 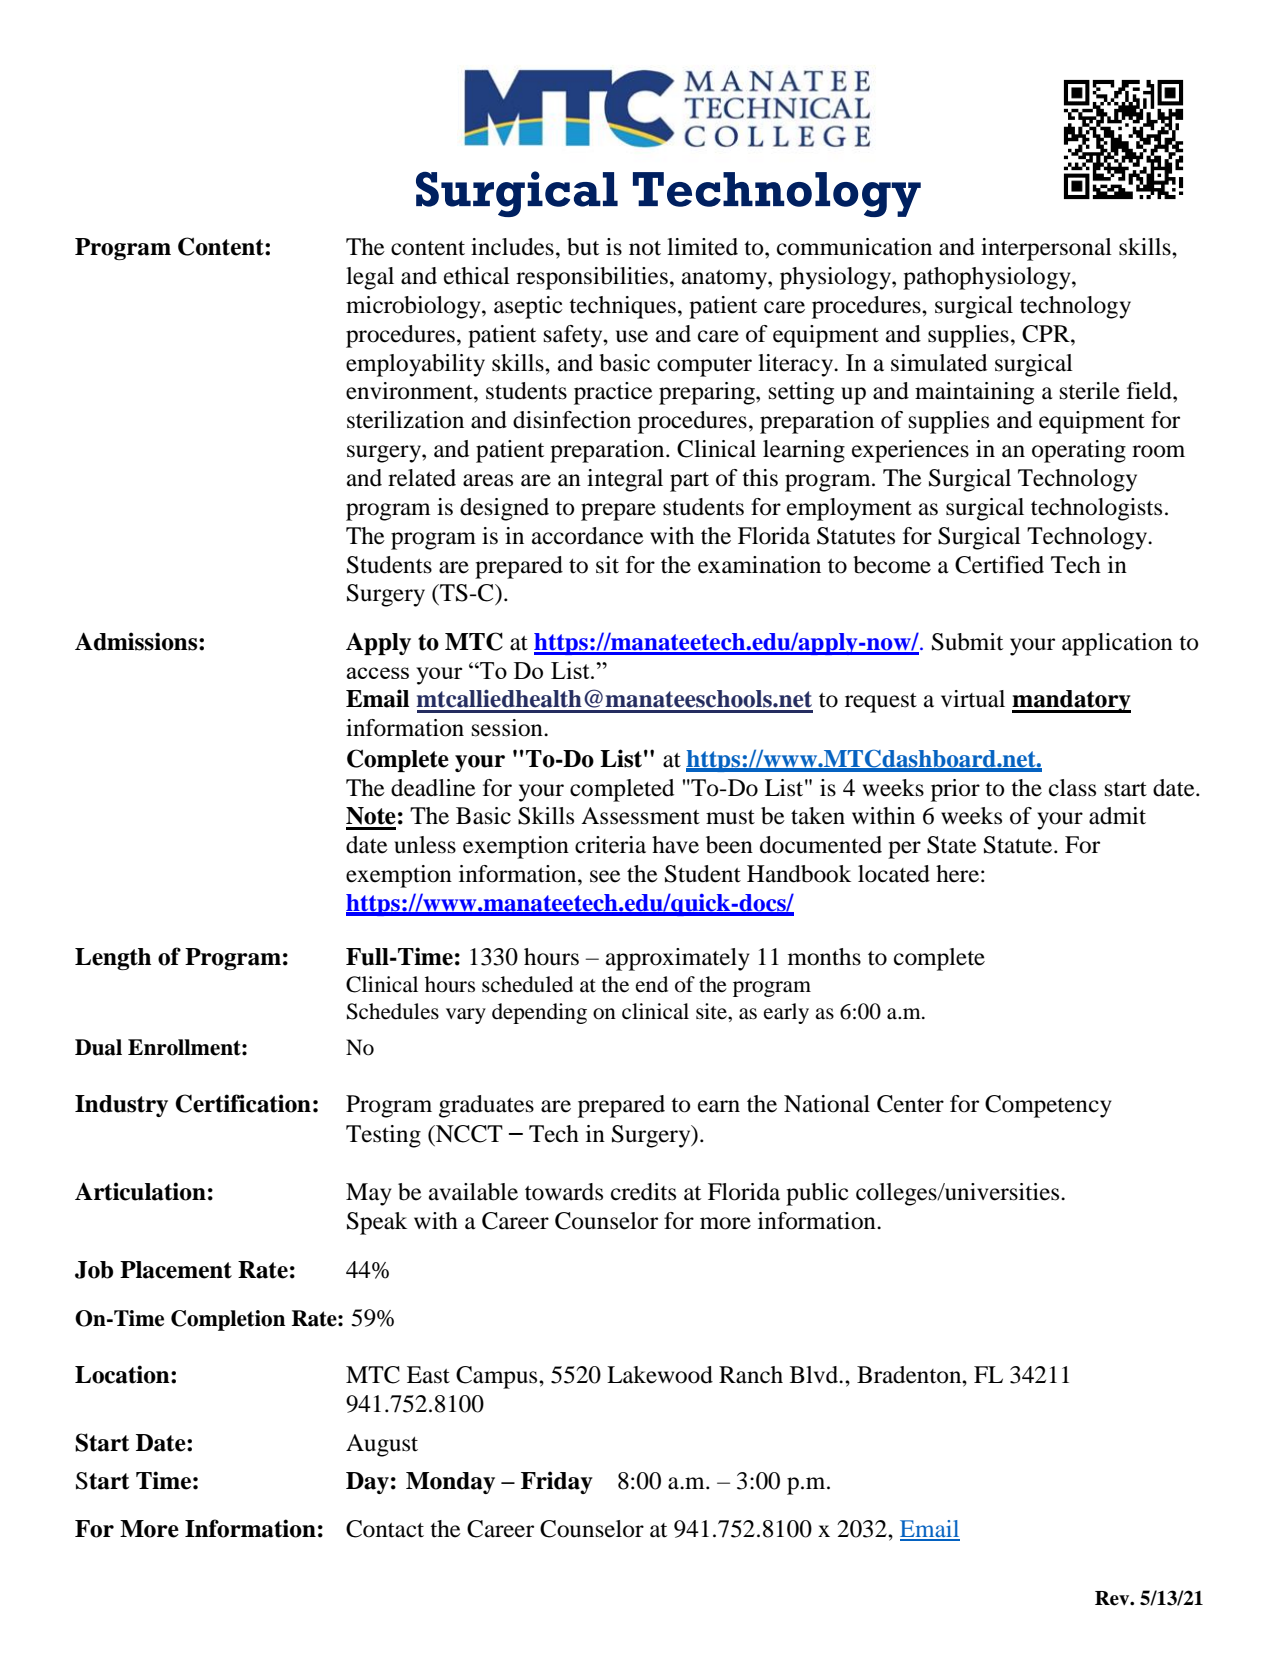 What do you see at coordinates (1046, 249) in the image?
I see `interpersonal` at bounding box center [1046, 249].
